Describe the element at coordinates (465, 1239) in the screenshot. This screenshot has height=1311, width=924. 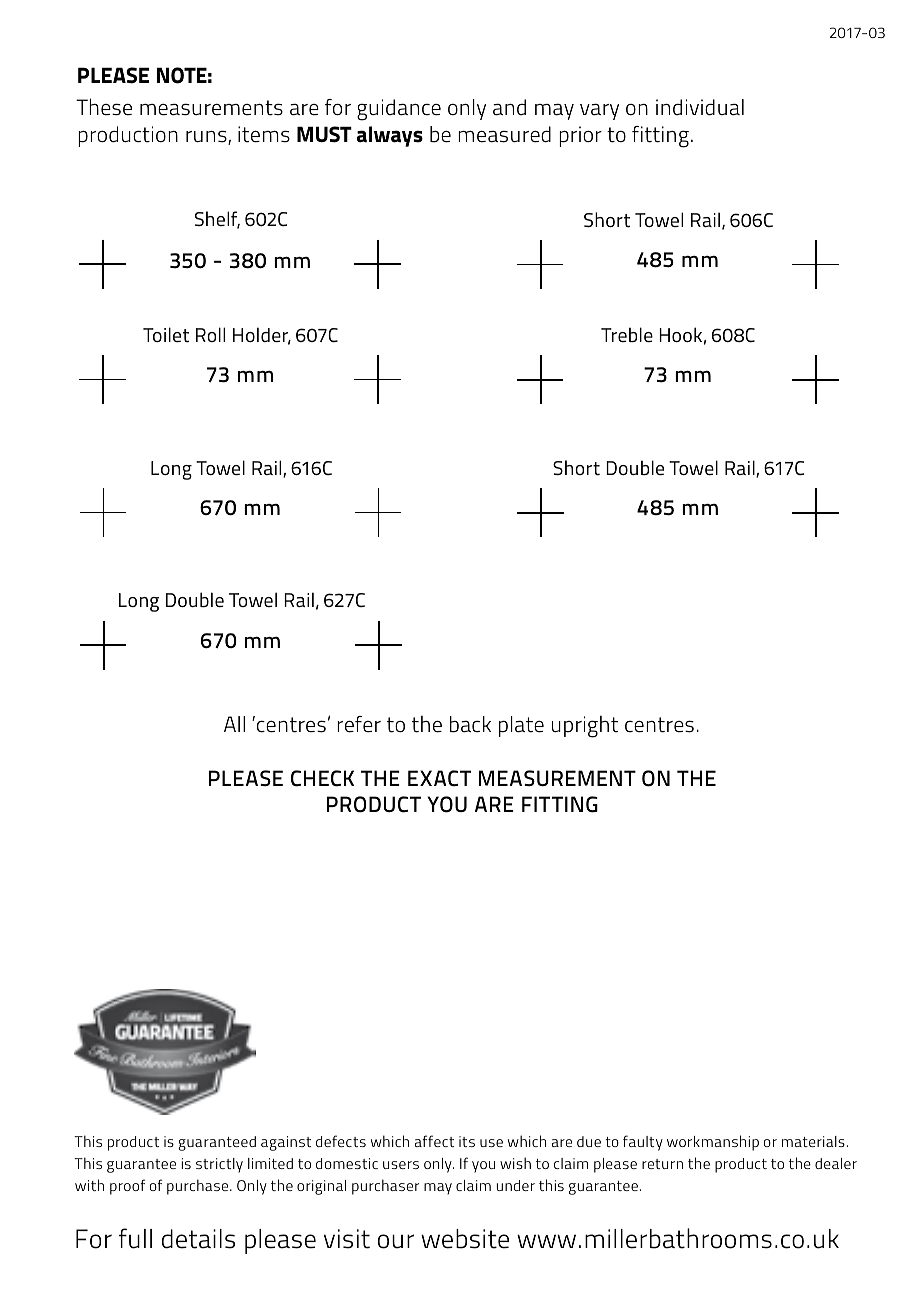
I see `website` at that location.
